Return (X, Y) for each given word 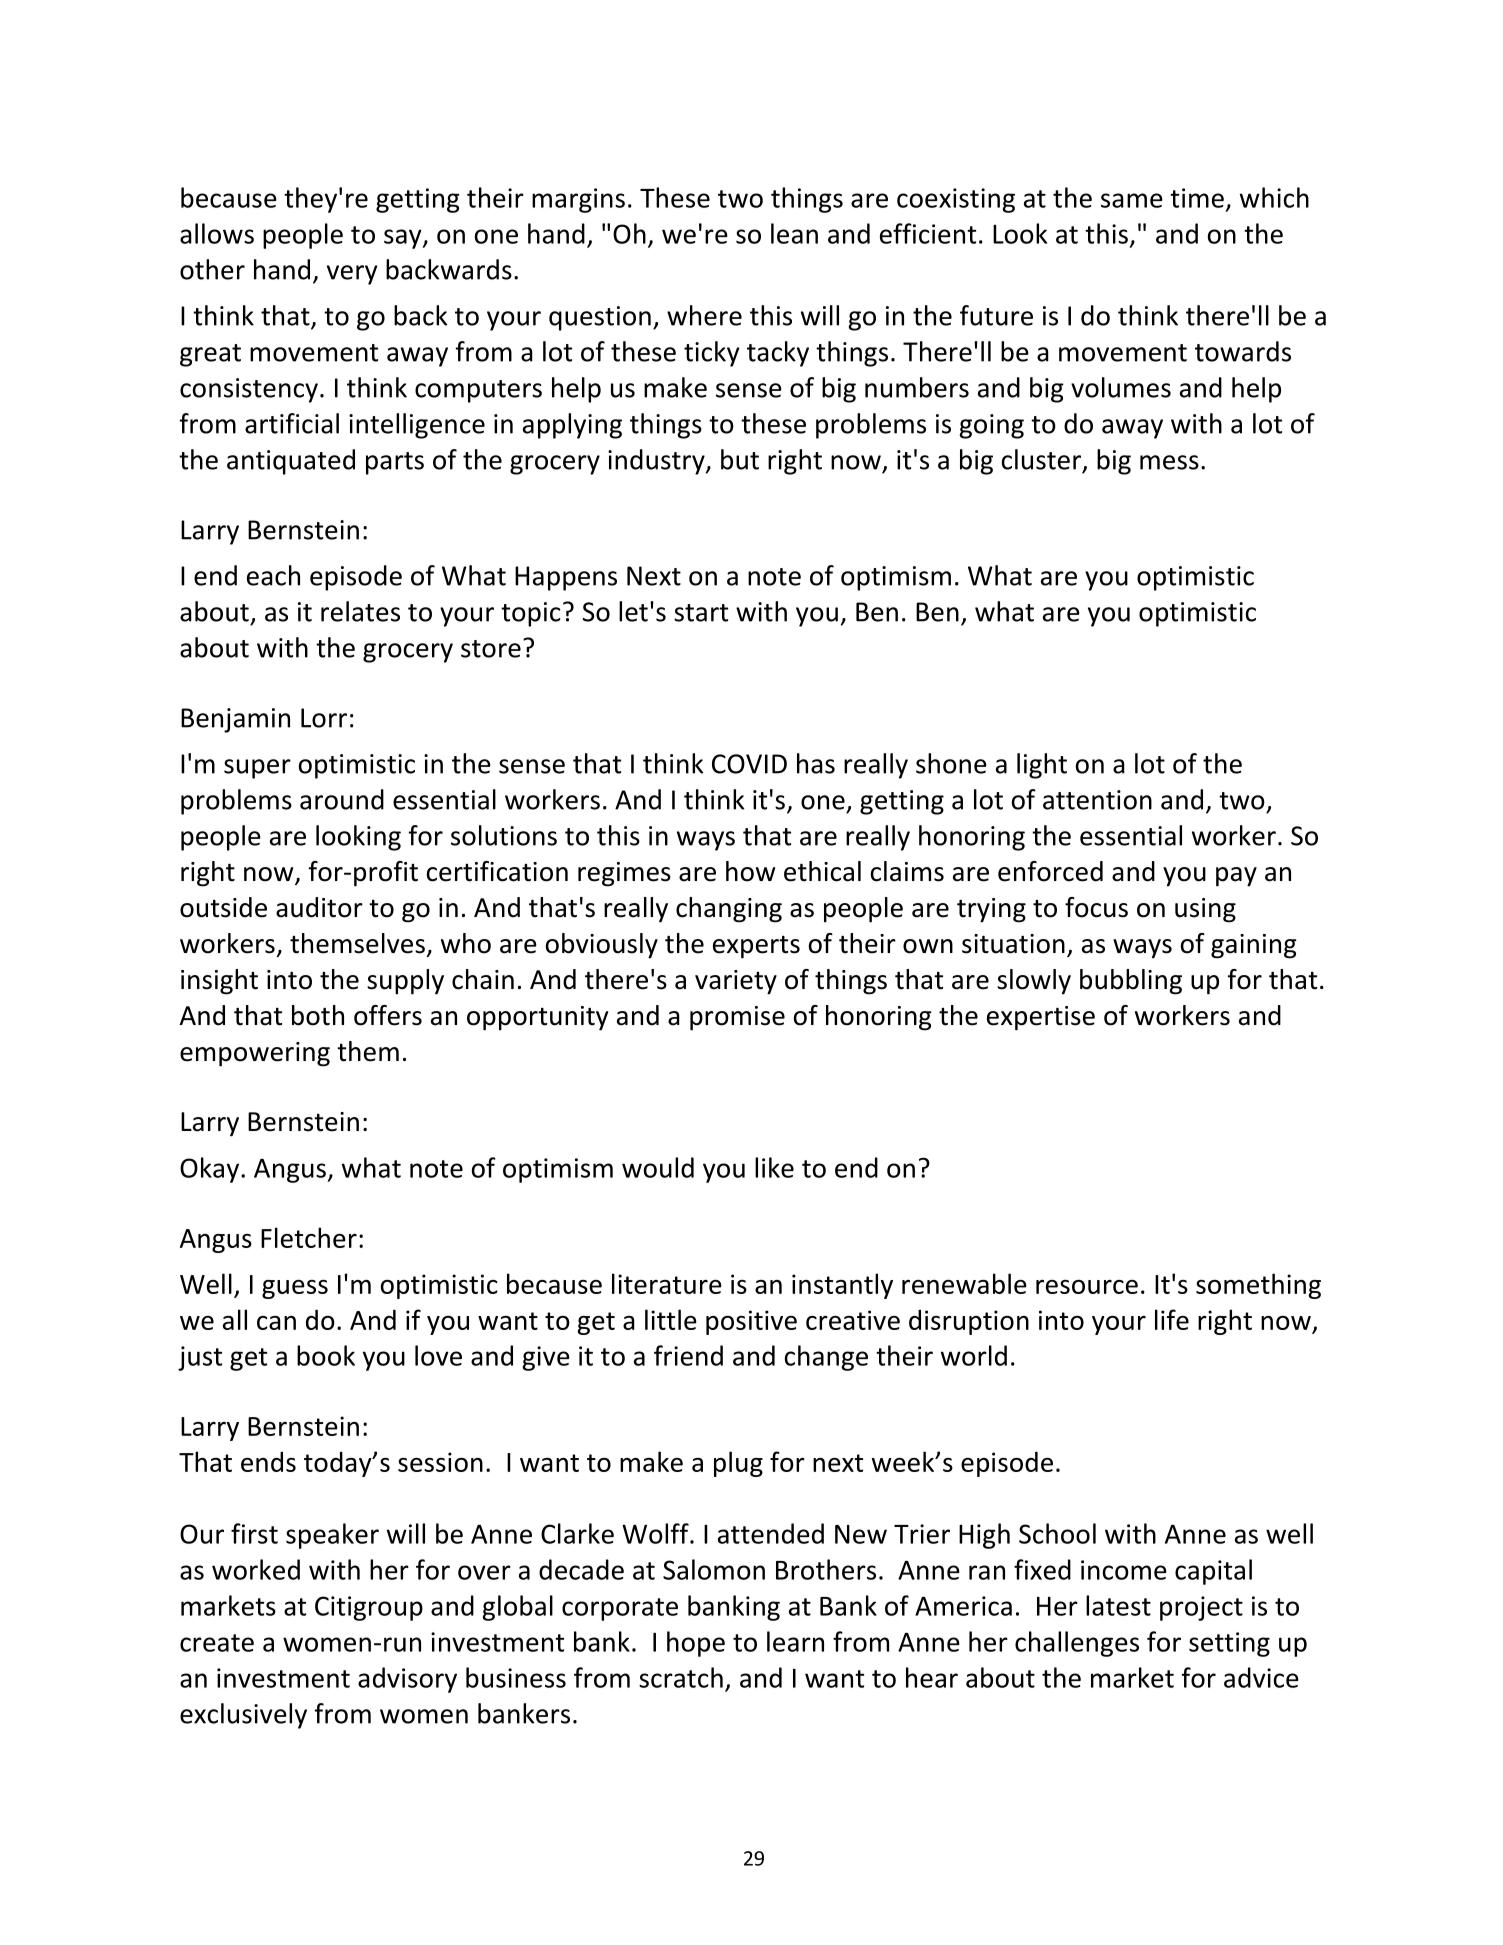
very (352, 275)
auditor (319, 907)
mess (1169, 462)
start (701, 613)
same (1132, 200)
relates (360, 611)
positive (751, 1322)
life (1172, 1319)
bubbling (1131, 982)
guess (295, 1289)
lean (794, 233)
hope (696, 1644)
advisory (407, 1680)
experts (756, 947)
